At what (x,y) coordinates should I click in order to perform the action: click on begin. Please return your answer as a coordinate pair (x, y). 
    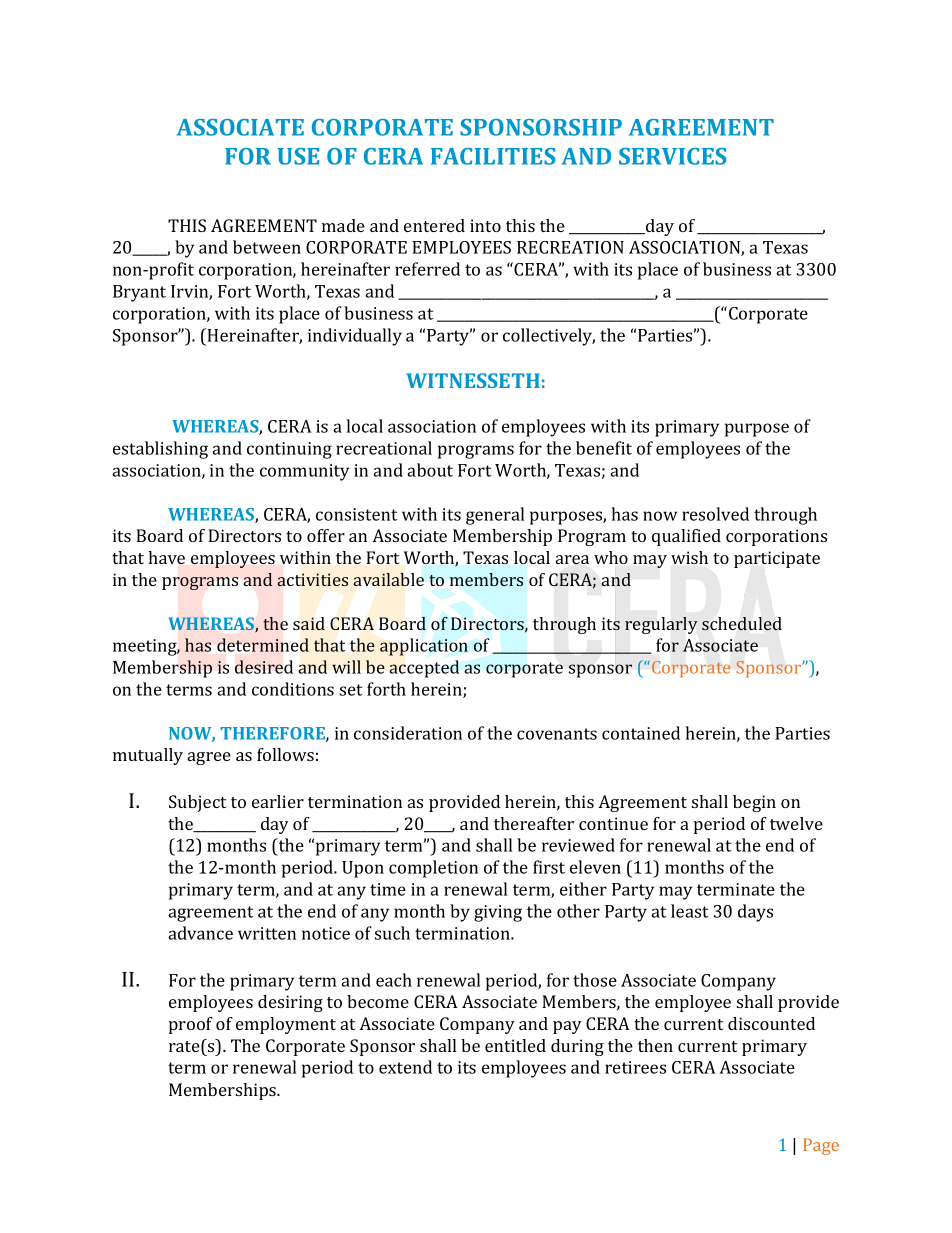
    Looking at the image, I should click on (754, 803).
